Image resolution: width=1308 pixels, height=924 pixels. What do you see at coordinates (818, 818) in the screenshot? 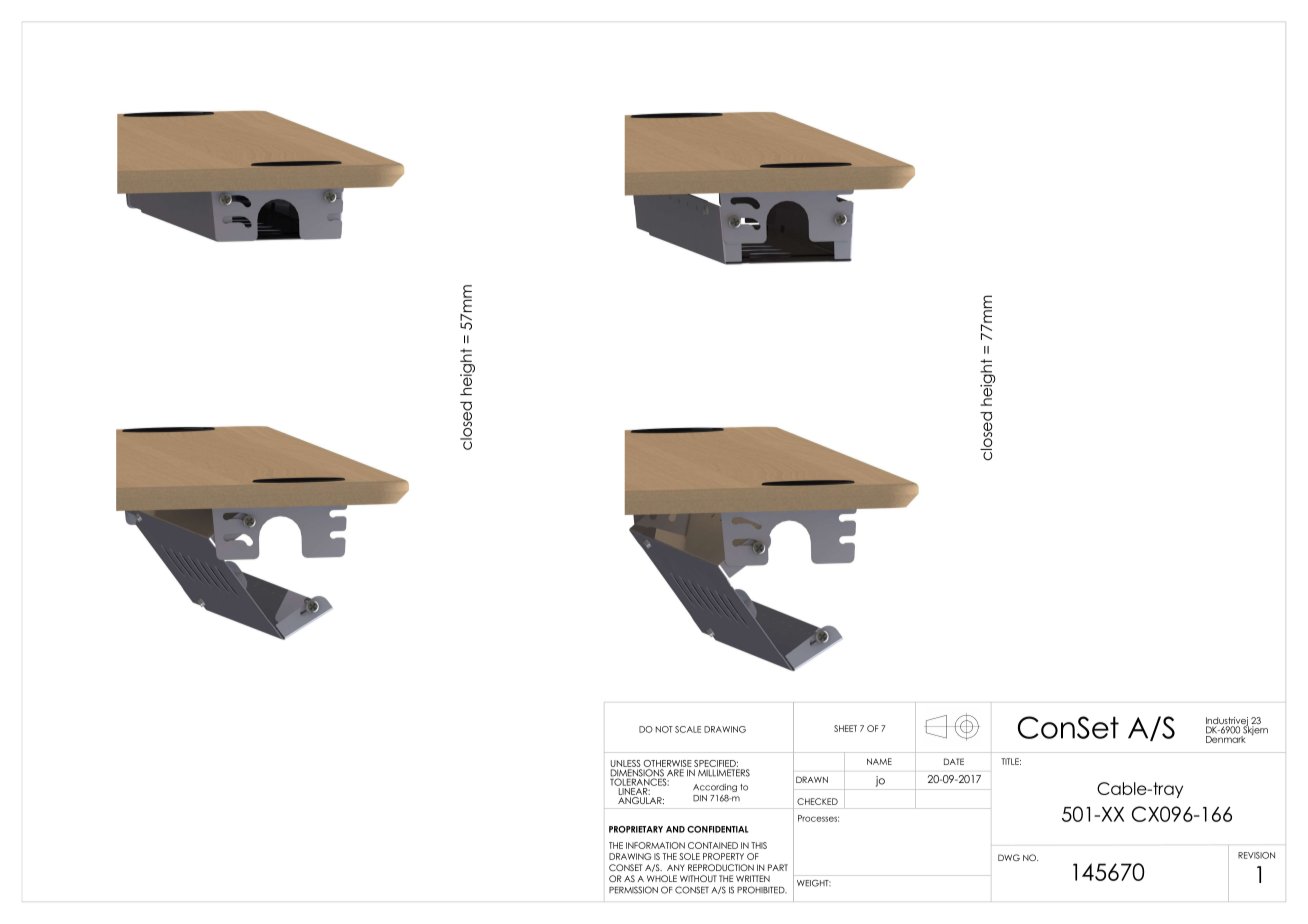
I see `Processes` at bounding box center [818, 818].
